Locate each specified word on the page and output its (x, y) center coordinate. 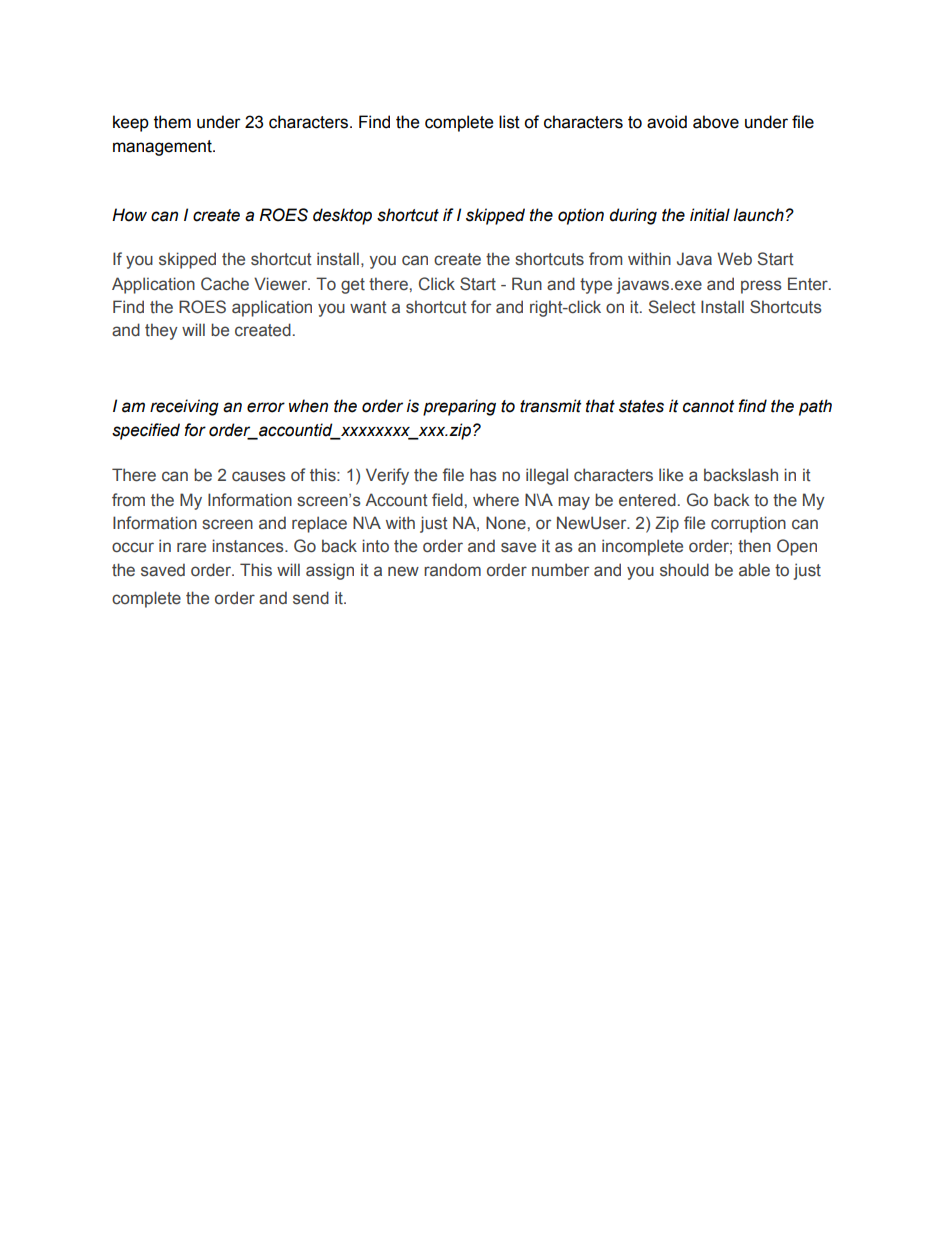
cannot (708, 406)
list (509, 122)
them (172, 122)
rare (191, 547)
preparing (459, 407)
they (161, 331)
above (716, 122)
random (452, 570)
